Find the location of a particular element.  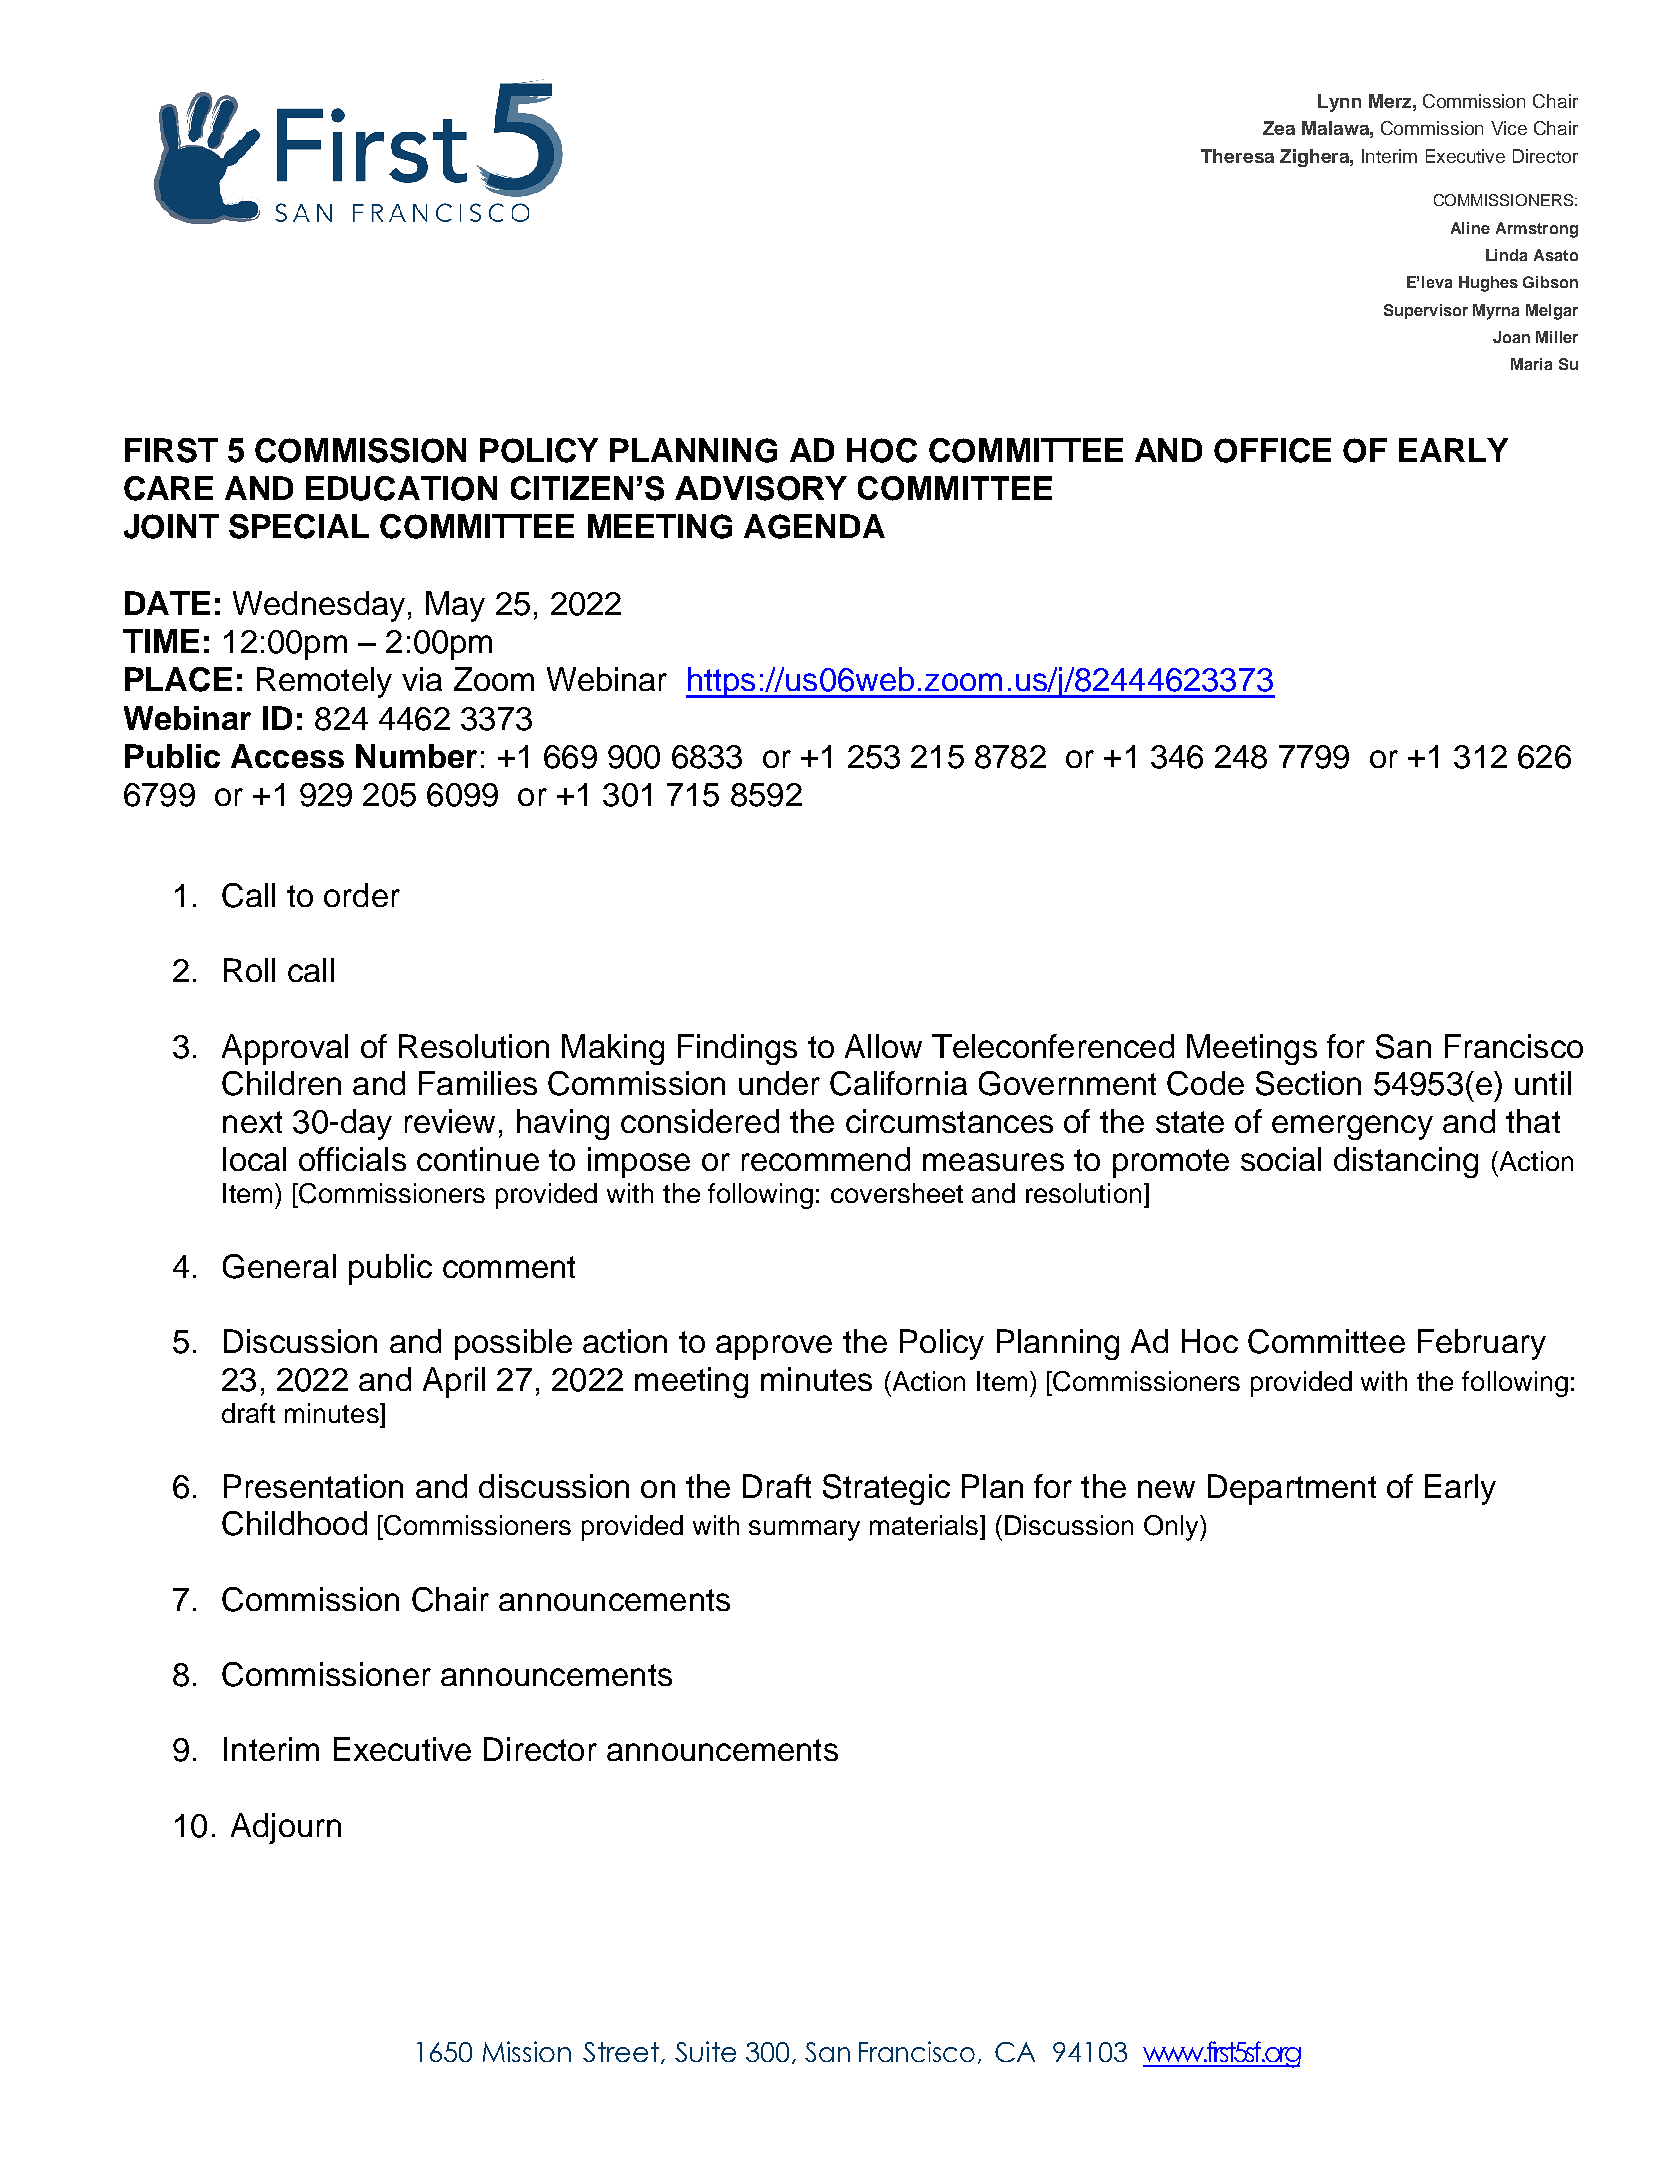

new is located at coordinates (1166, 1489).
